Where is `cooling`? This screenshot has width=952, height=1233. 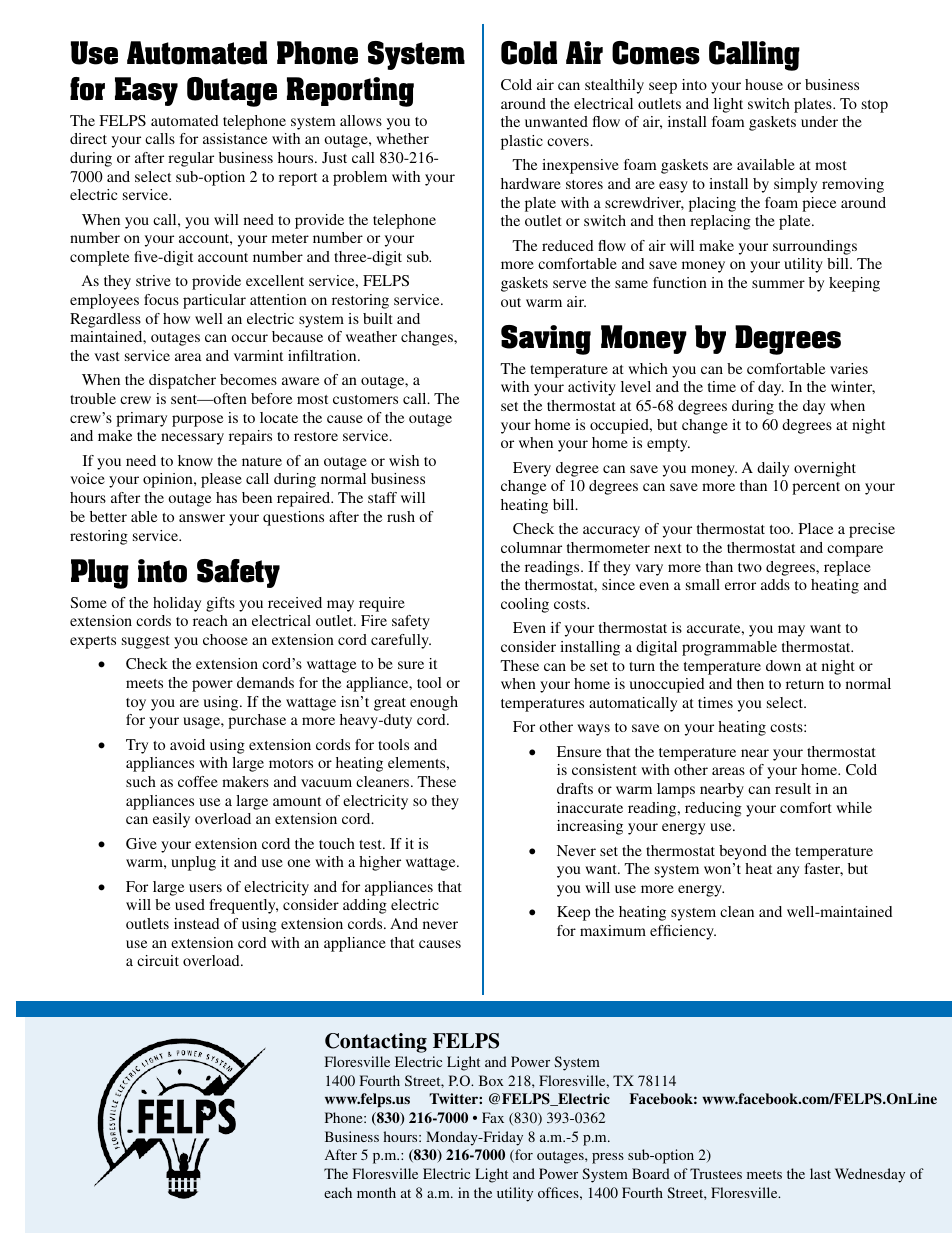 cooling is located at coordinates (525, 605).
